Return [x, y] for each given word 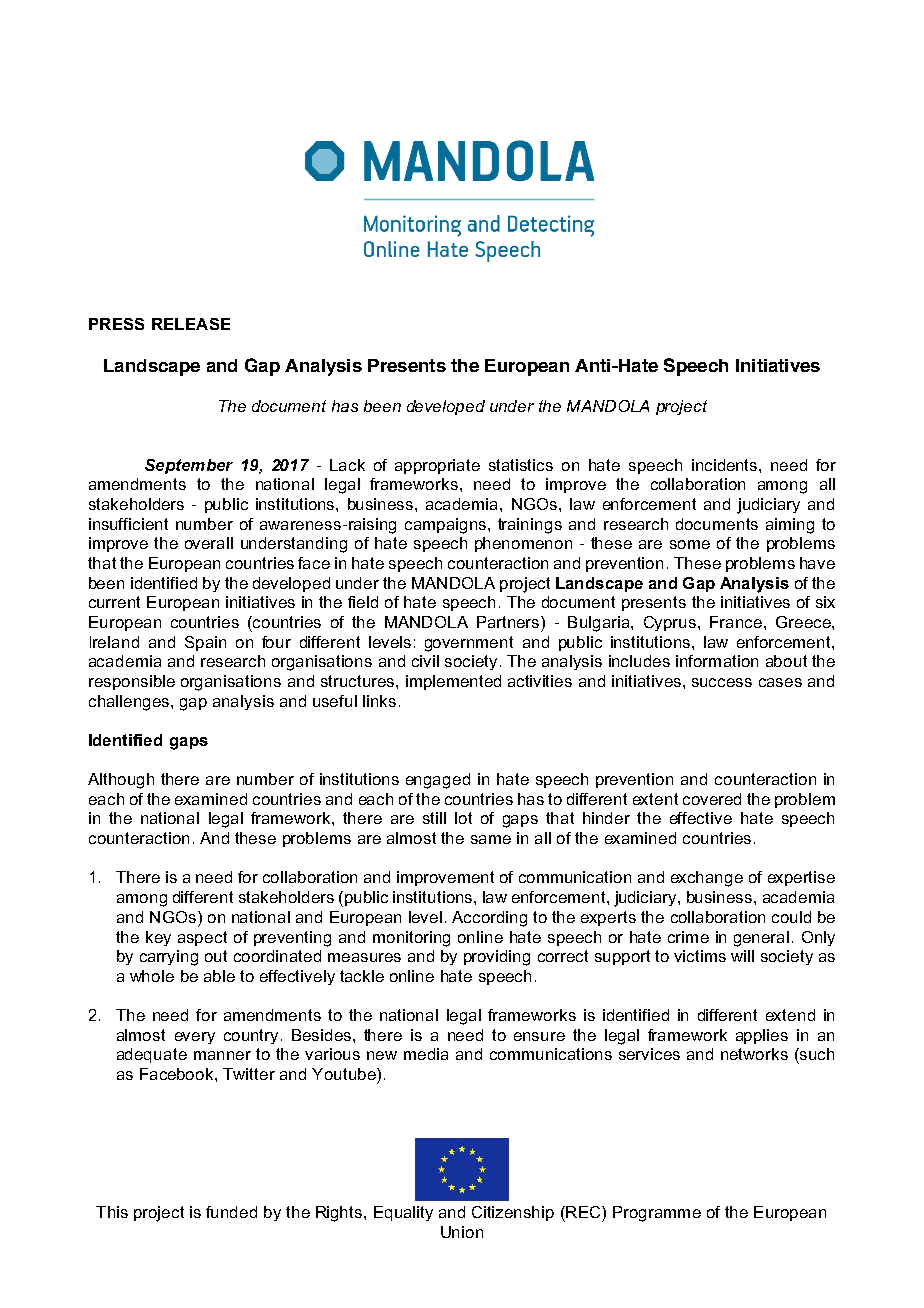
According [489, 919]
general [761, 939]
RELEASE [191, 324]
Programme [657, 1214]
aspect [202, 938]
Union [462, 1232]
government [469, 644]
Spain [205, 643]
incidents [726, 465]
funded [231, 1212]
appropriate [437, 466]
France [736, 622]
